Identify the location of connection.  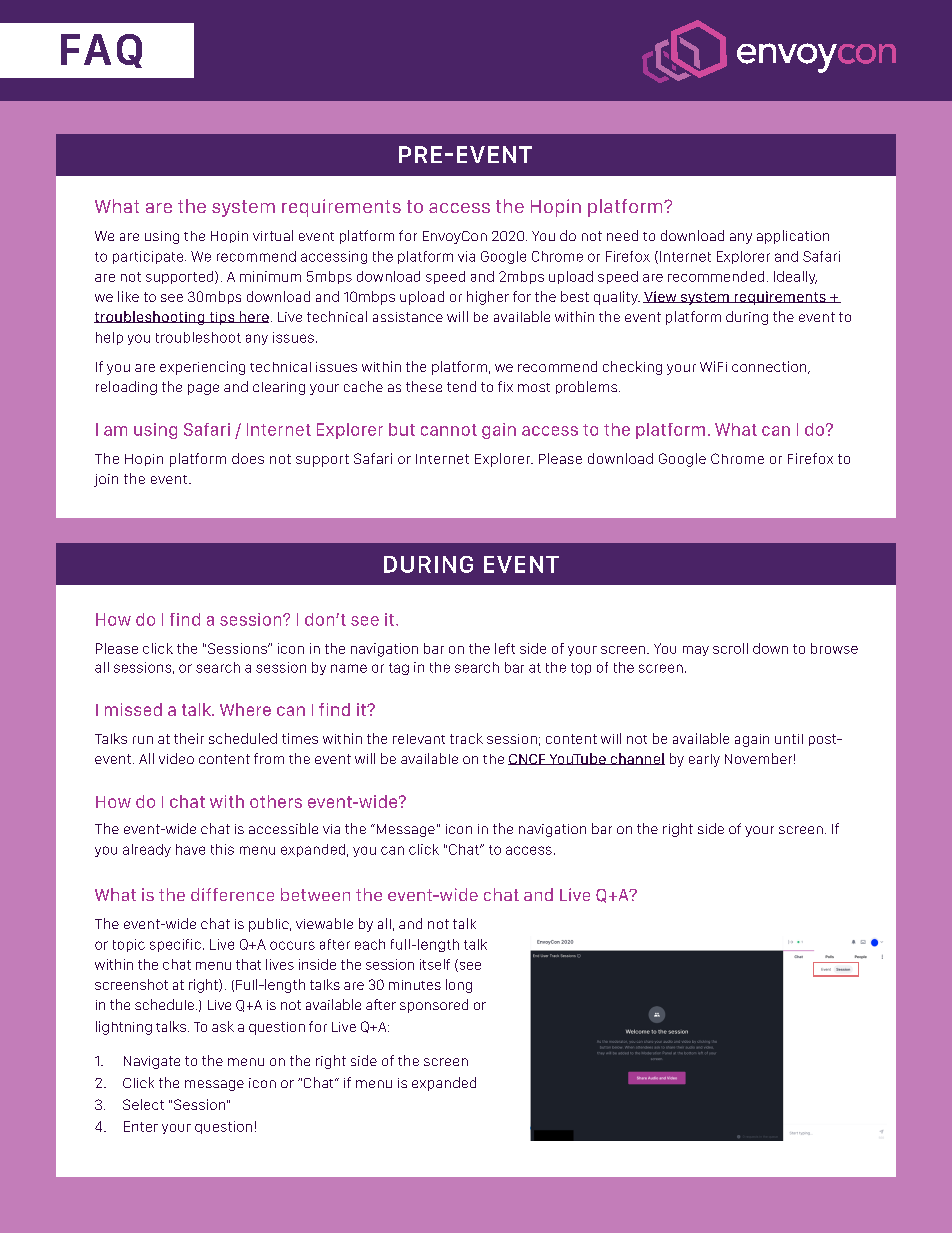
(770, 367).
